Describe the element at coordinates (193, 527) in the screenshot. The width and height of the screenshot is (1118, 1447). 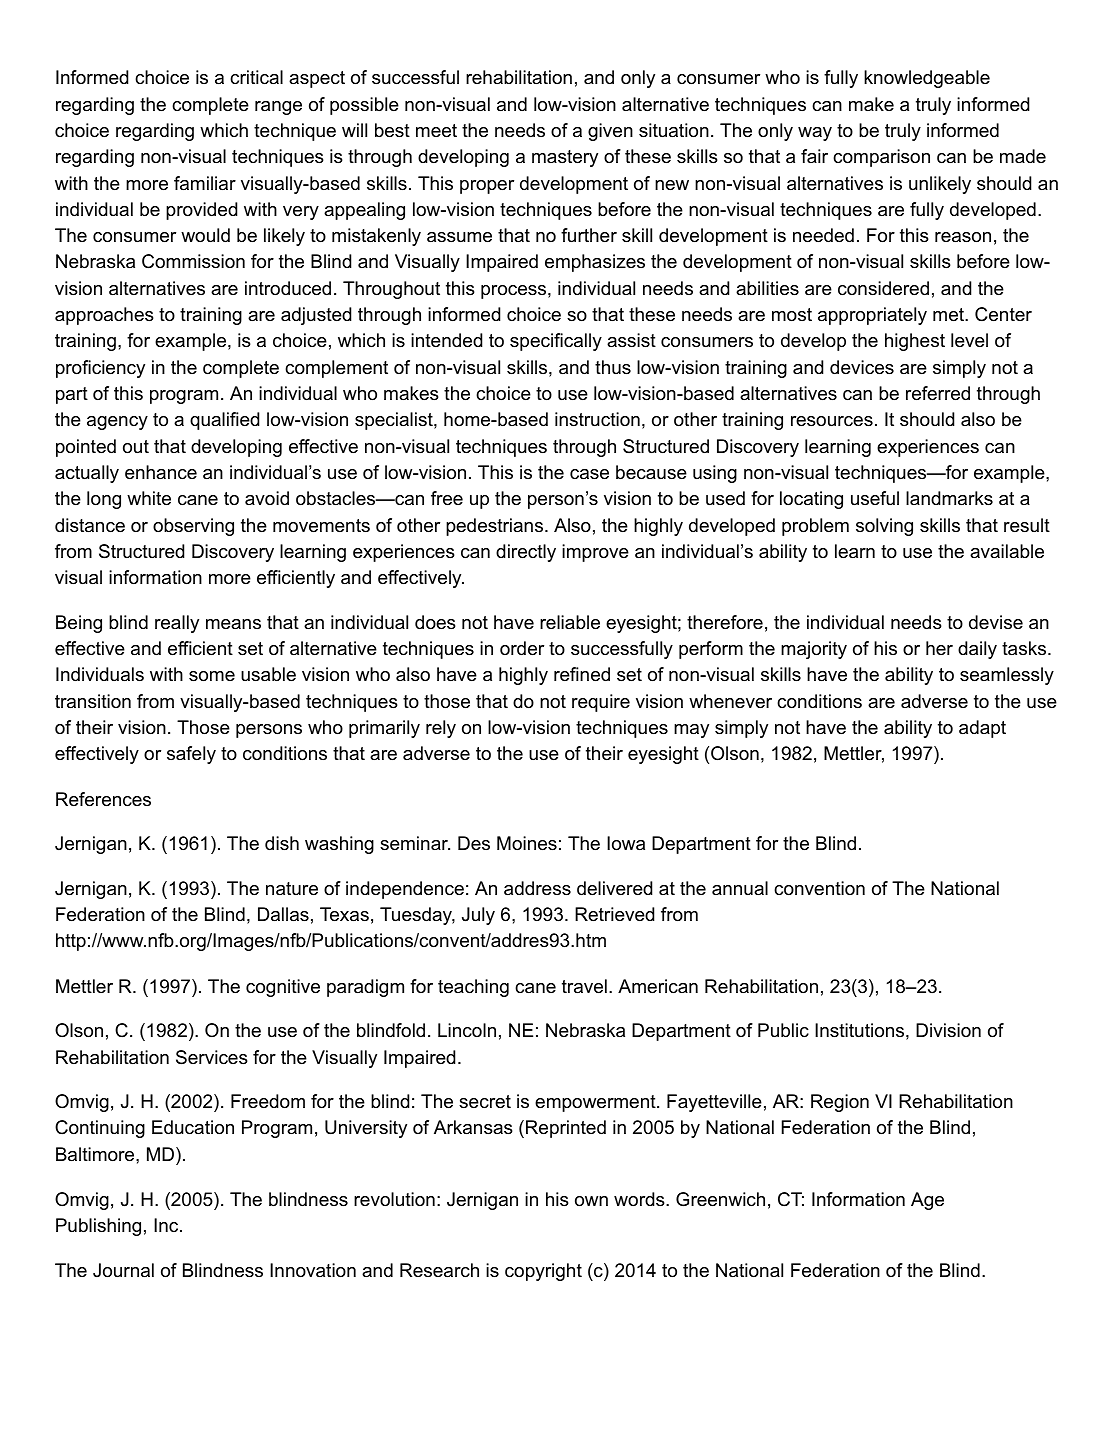
I see `observing` at that location.
